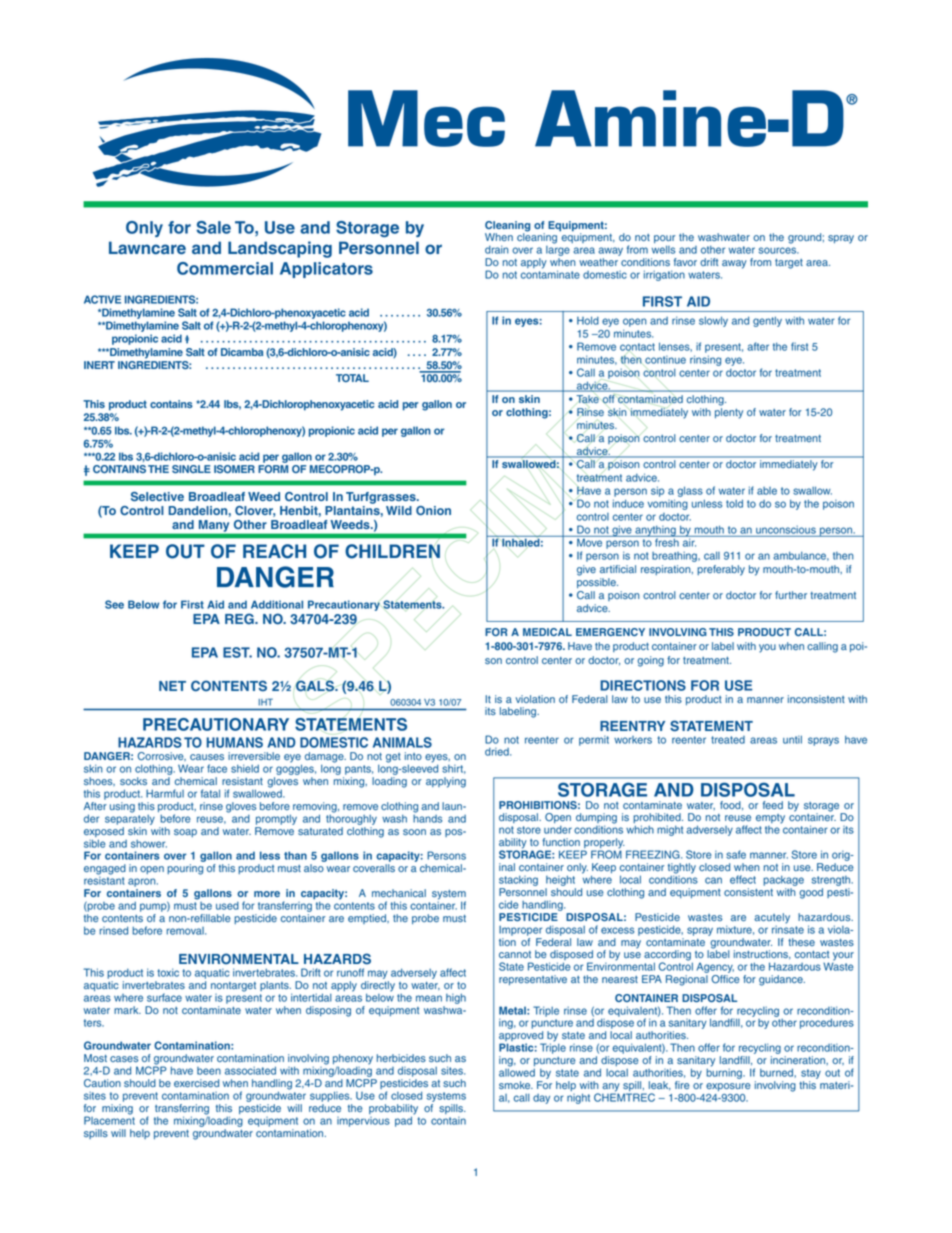 The width and height of the screenshot is (952, 1233). Describe the element at coordinates (685, 262) in the screenshot. I see `favor` at that location.
